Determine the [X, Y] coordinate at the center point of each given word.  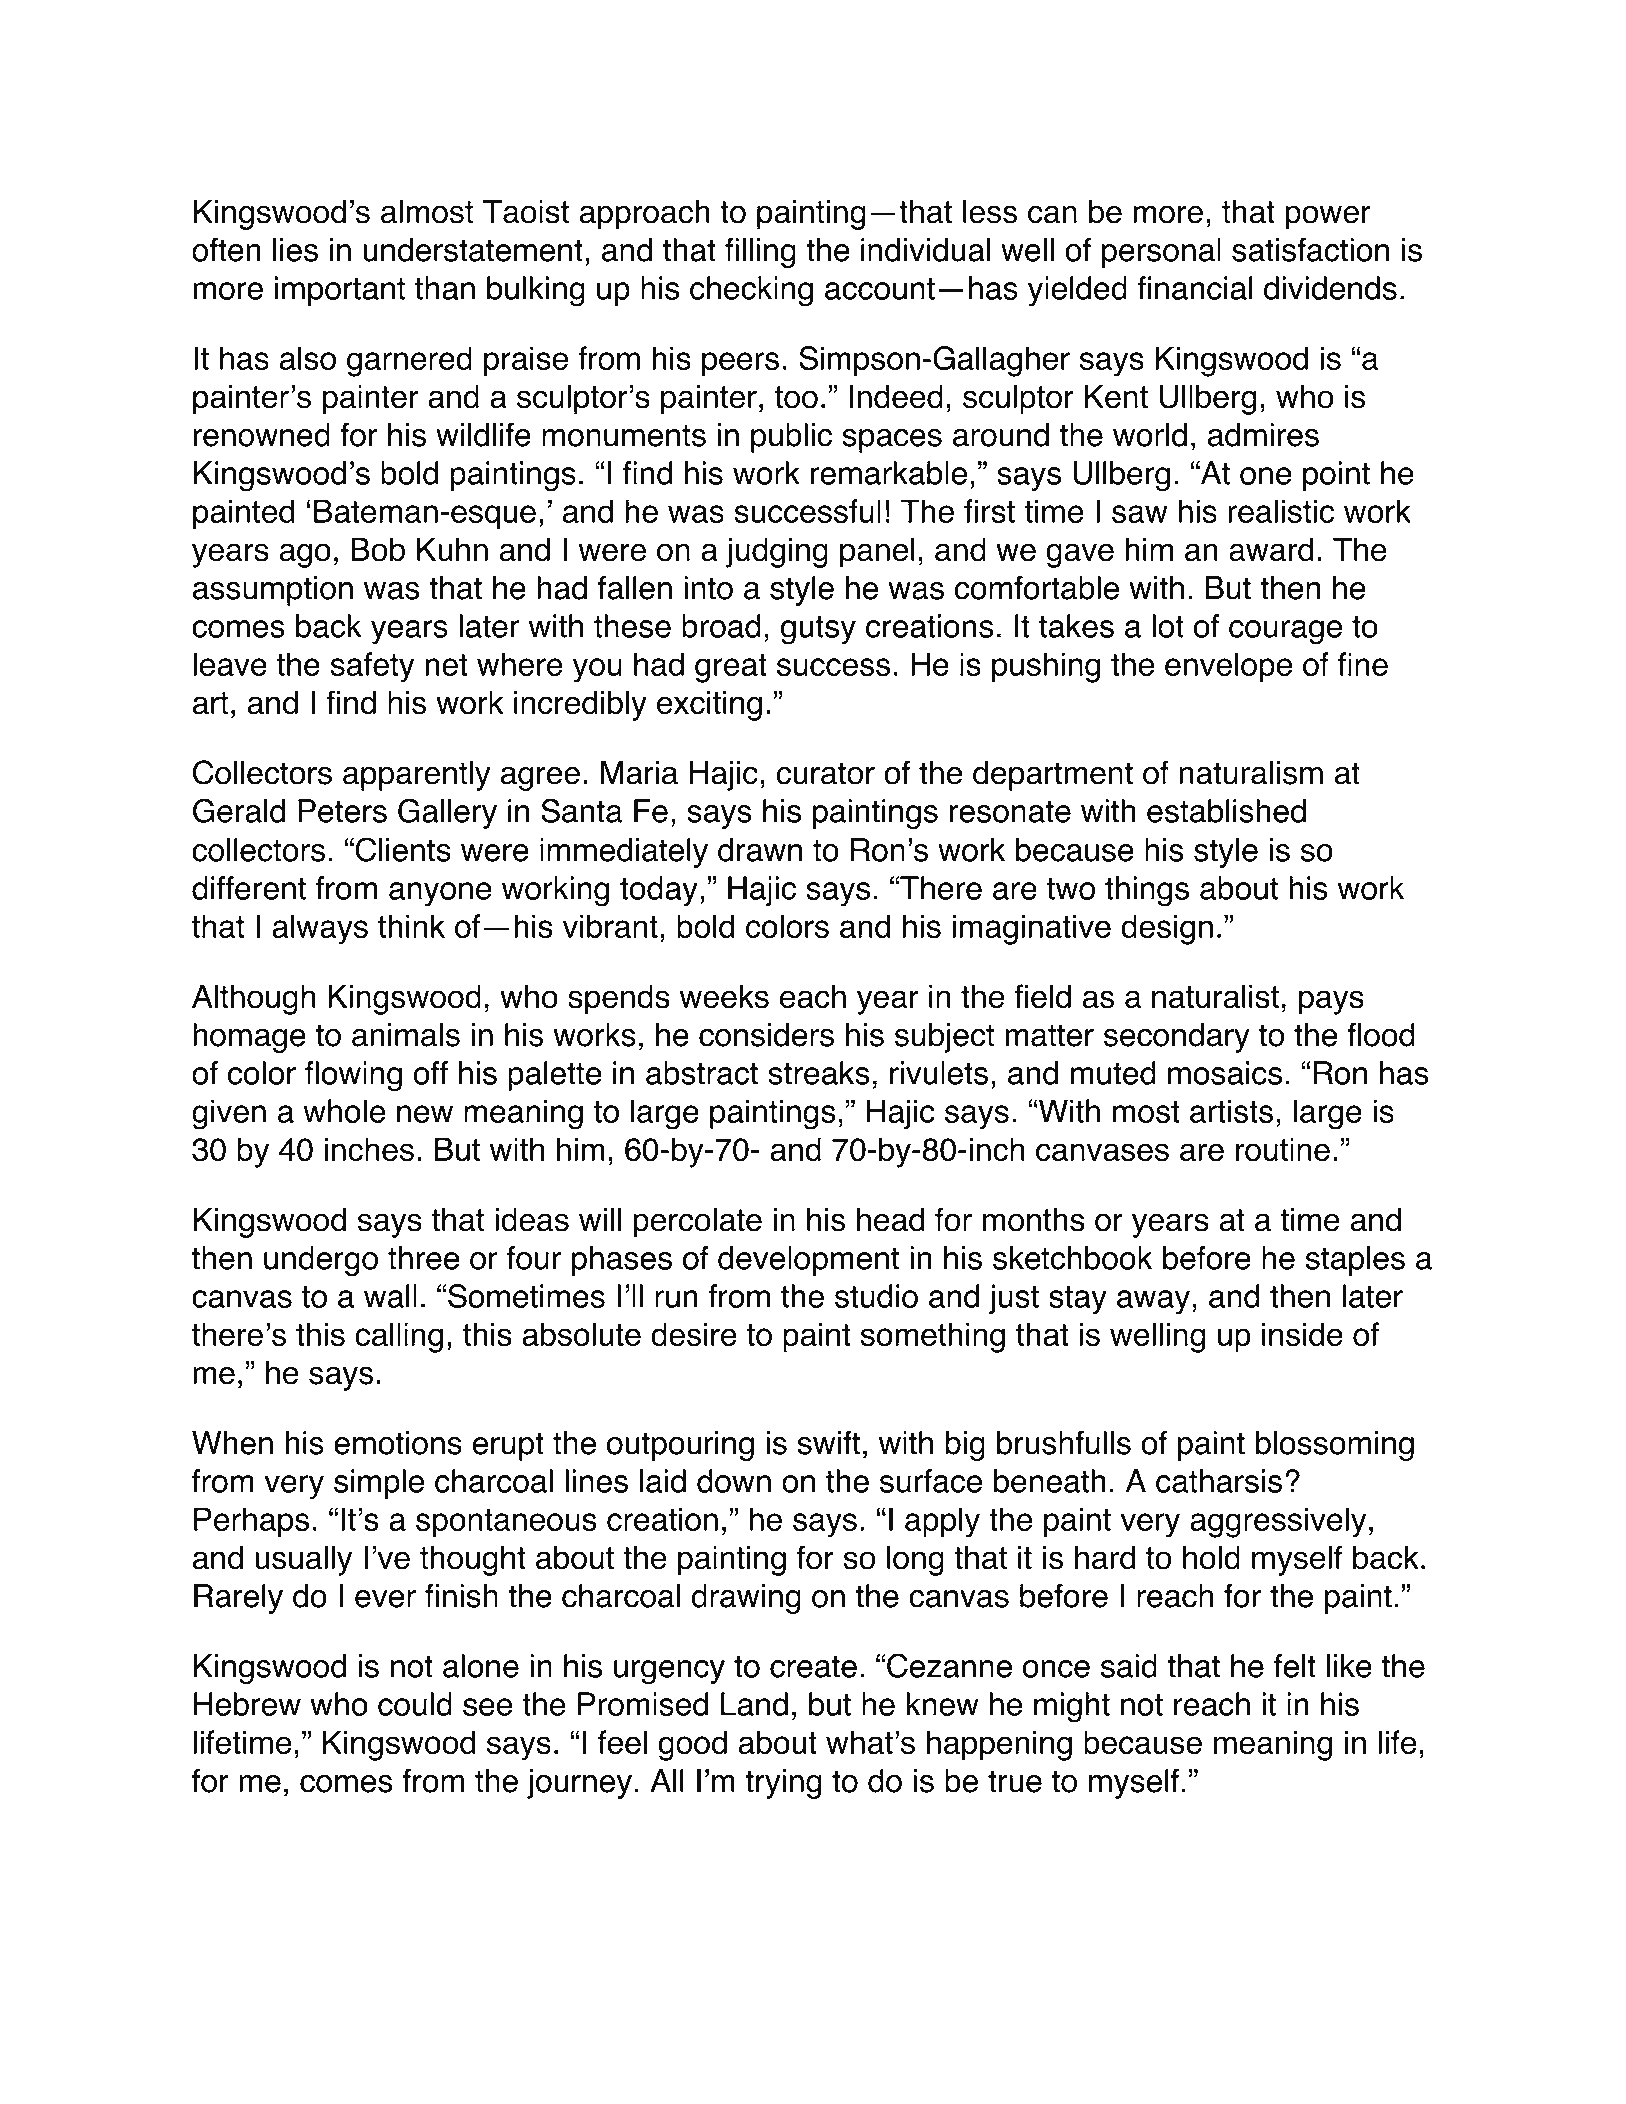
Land [754, 1704]
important [340, 291]
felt [1295, 1666]
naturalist [1215, 996]
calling [399, 1337]
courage [1285, 632]
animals [406, 1035]
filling [760, 253]
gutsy [818, 630]
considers [766, 1035]
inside [1302, 1334]
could [415, 1704]
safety [372, 667]
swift [828, 1442]
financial [1194, 288]
